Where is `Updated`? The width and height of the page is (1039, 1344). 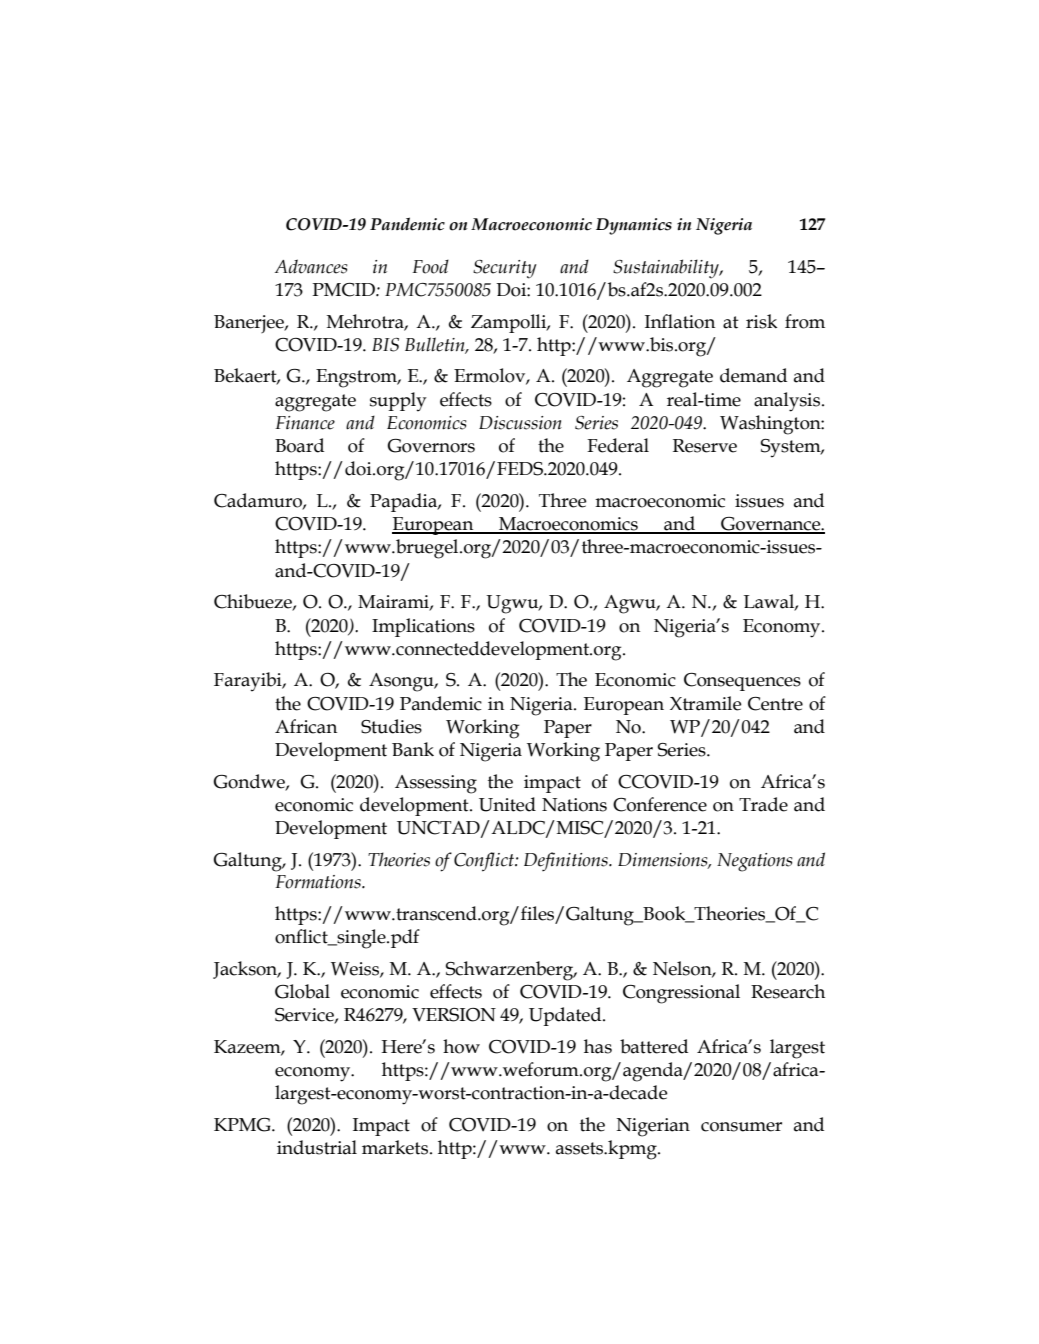
Updated is located at coordinates (566, 1016).
